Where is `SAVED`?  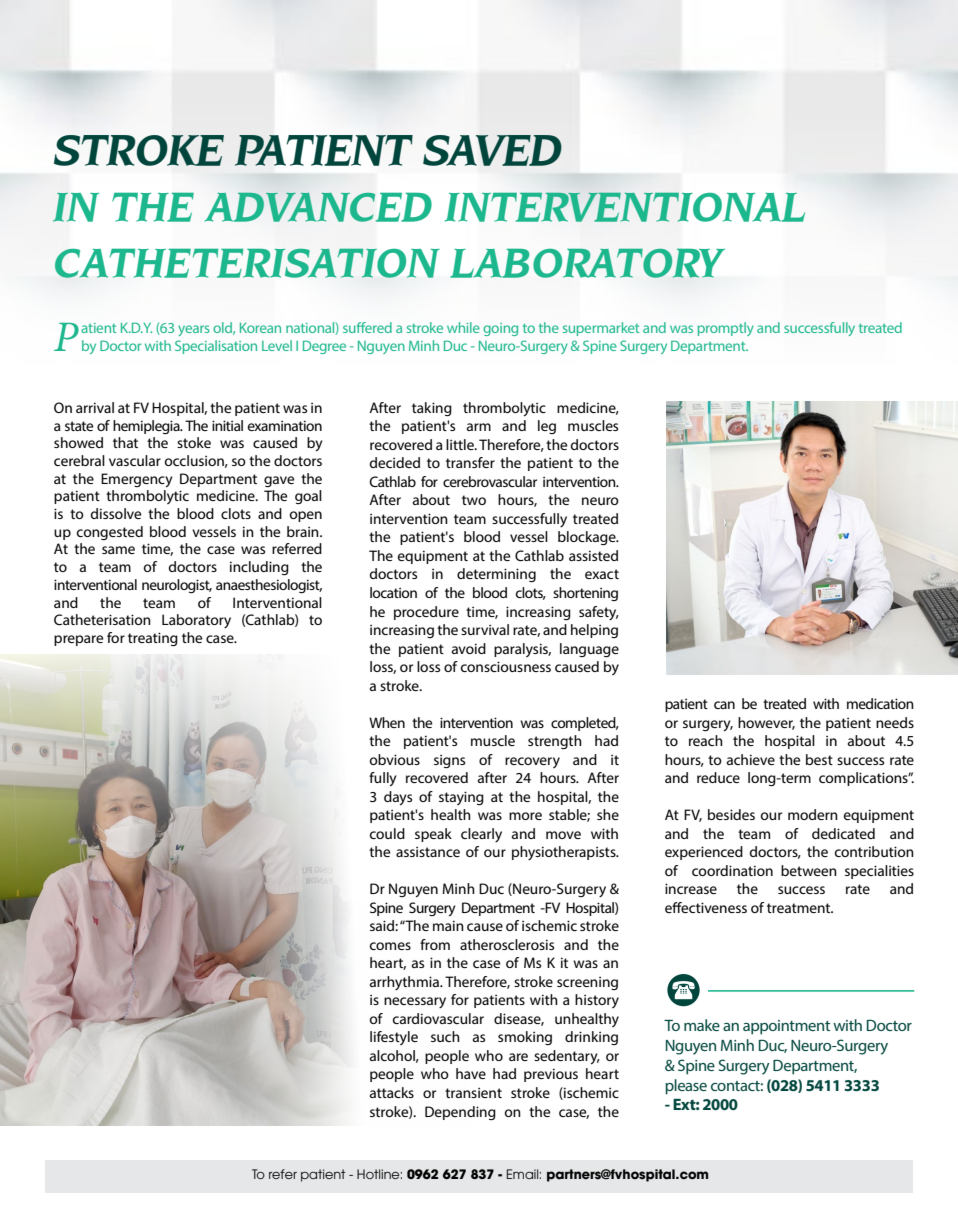
SAVED is located at coordinates (492, 150).
